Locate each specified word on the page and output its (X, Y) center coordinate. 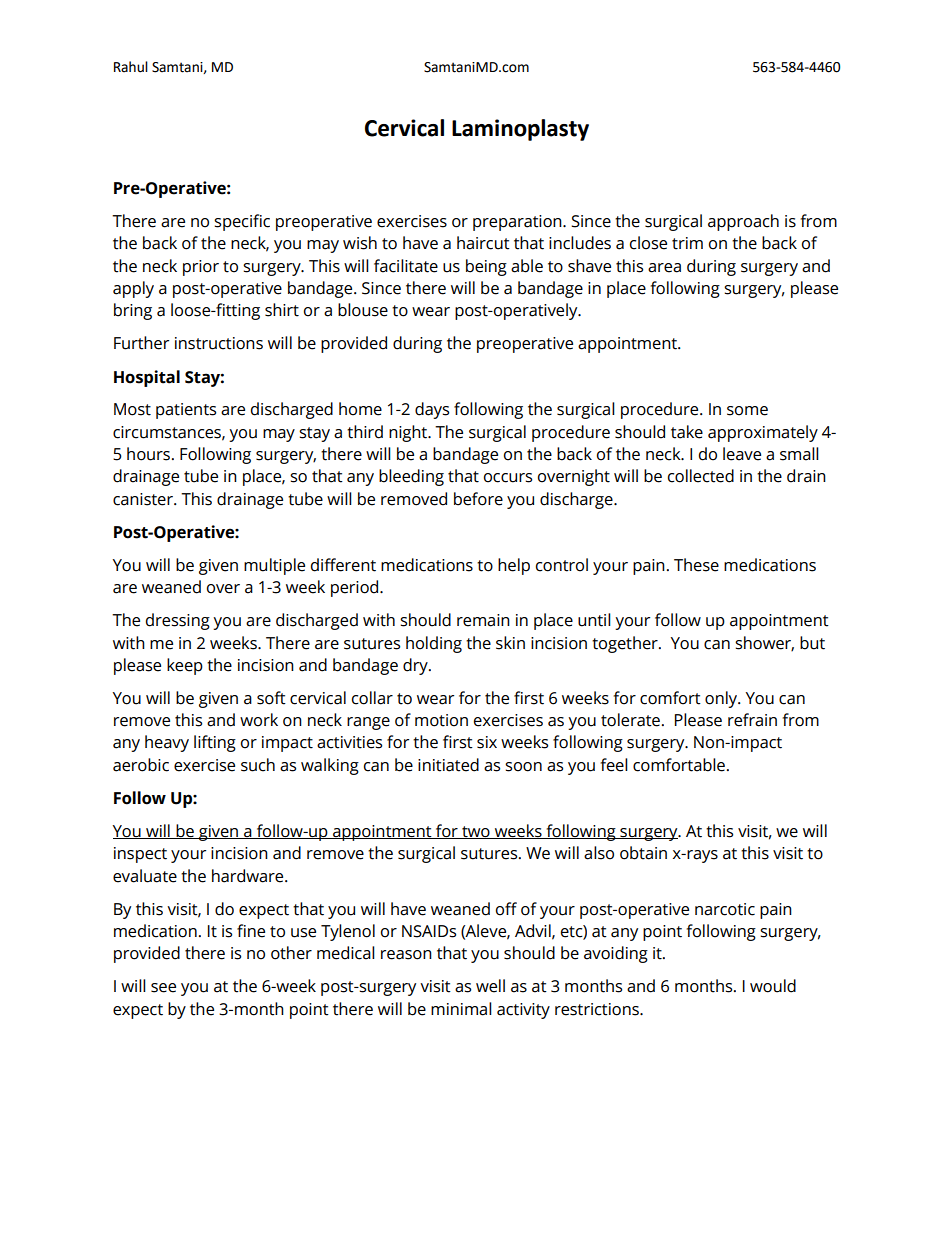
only (722, 699)
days (432, 410)
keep (185, 666)
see (163, 988)
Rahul (131, 67)
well (490, 986)
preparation (518, 223)
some (747, 411)
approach (743, 222)
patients (186, 411)
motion (441, 720)
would (773, 986)
